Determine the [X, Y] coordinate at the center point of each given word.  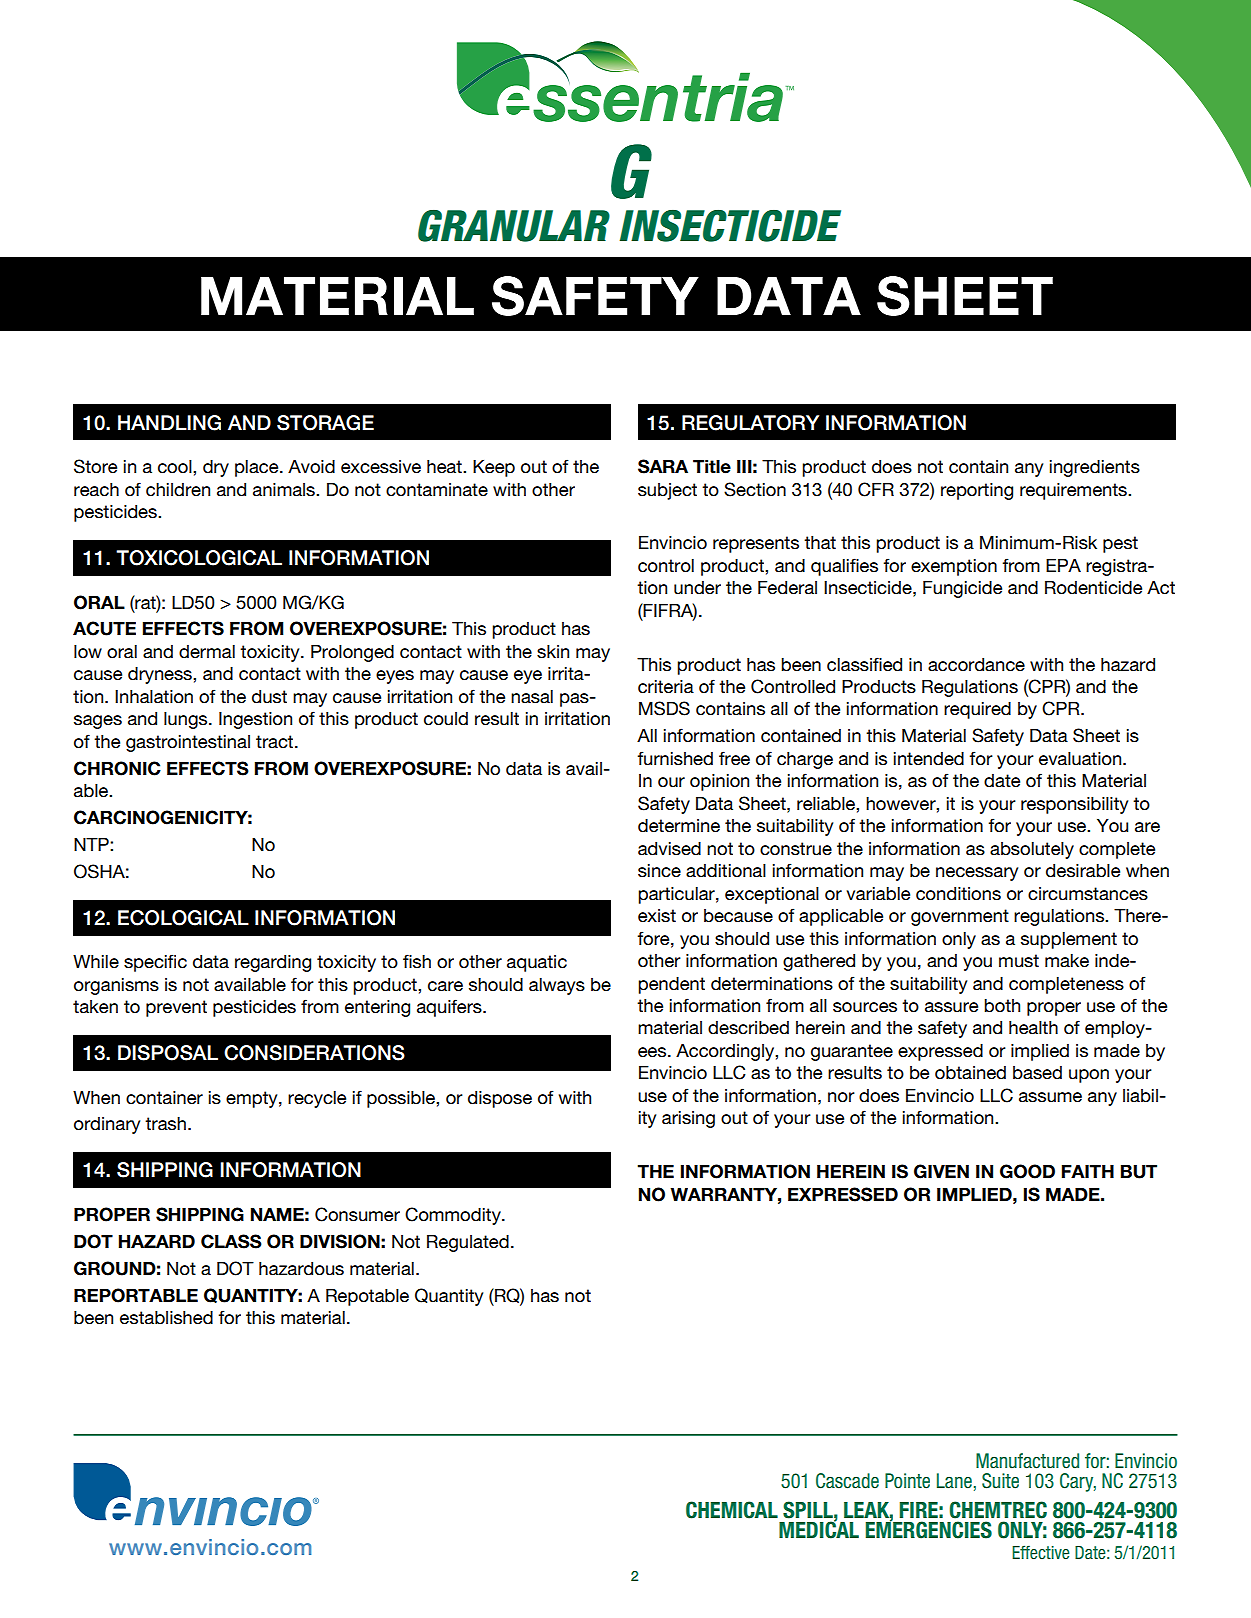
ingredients [1095, 468]
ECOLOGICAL [183, 918]
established [166, 1318]
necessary [977, 874]
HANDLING [169, 423]
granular [514, 226]
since [659, 871]
